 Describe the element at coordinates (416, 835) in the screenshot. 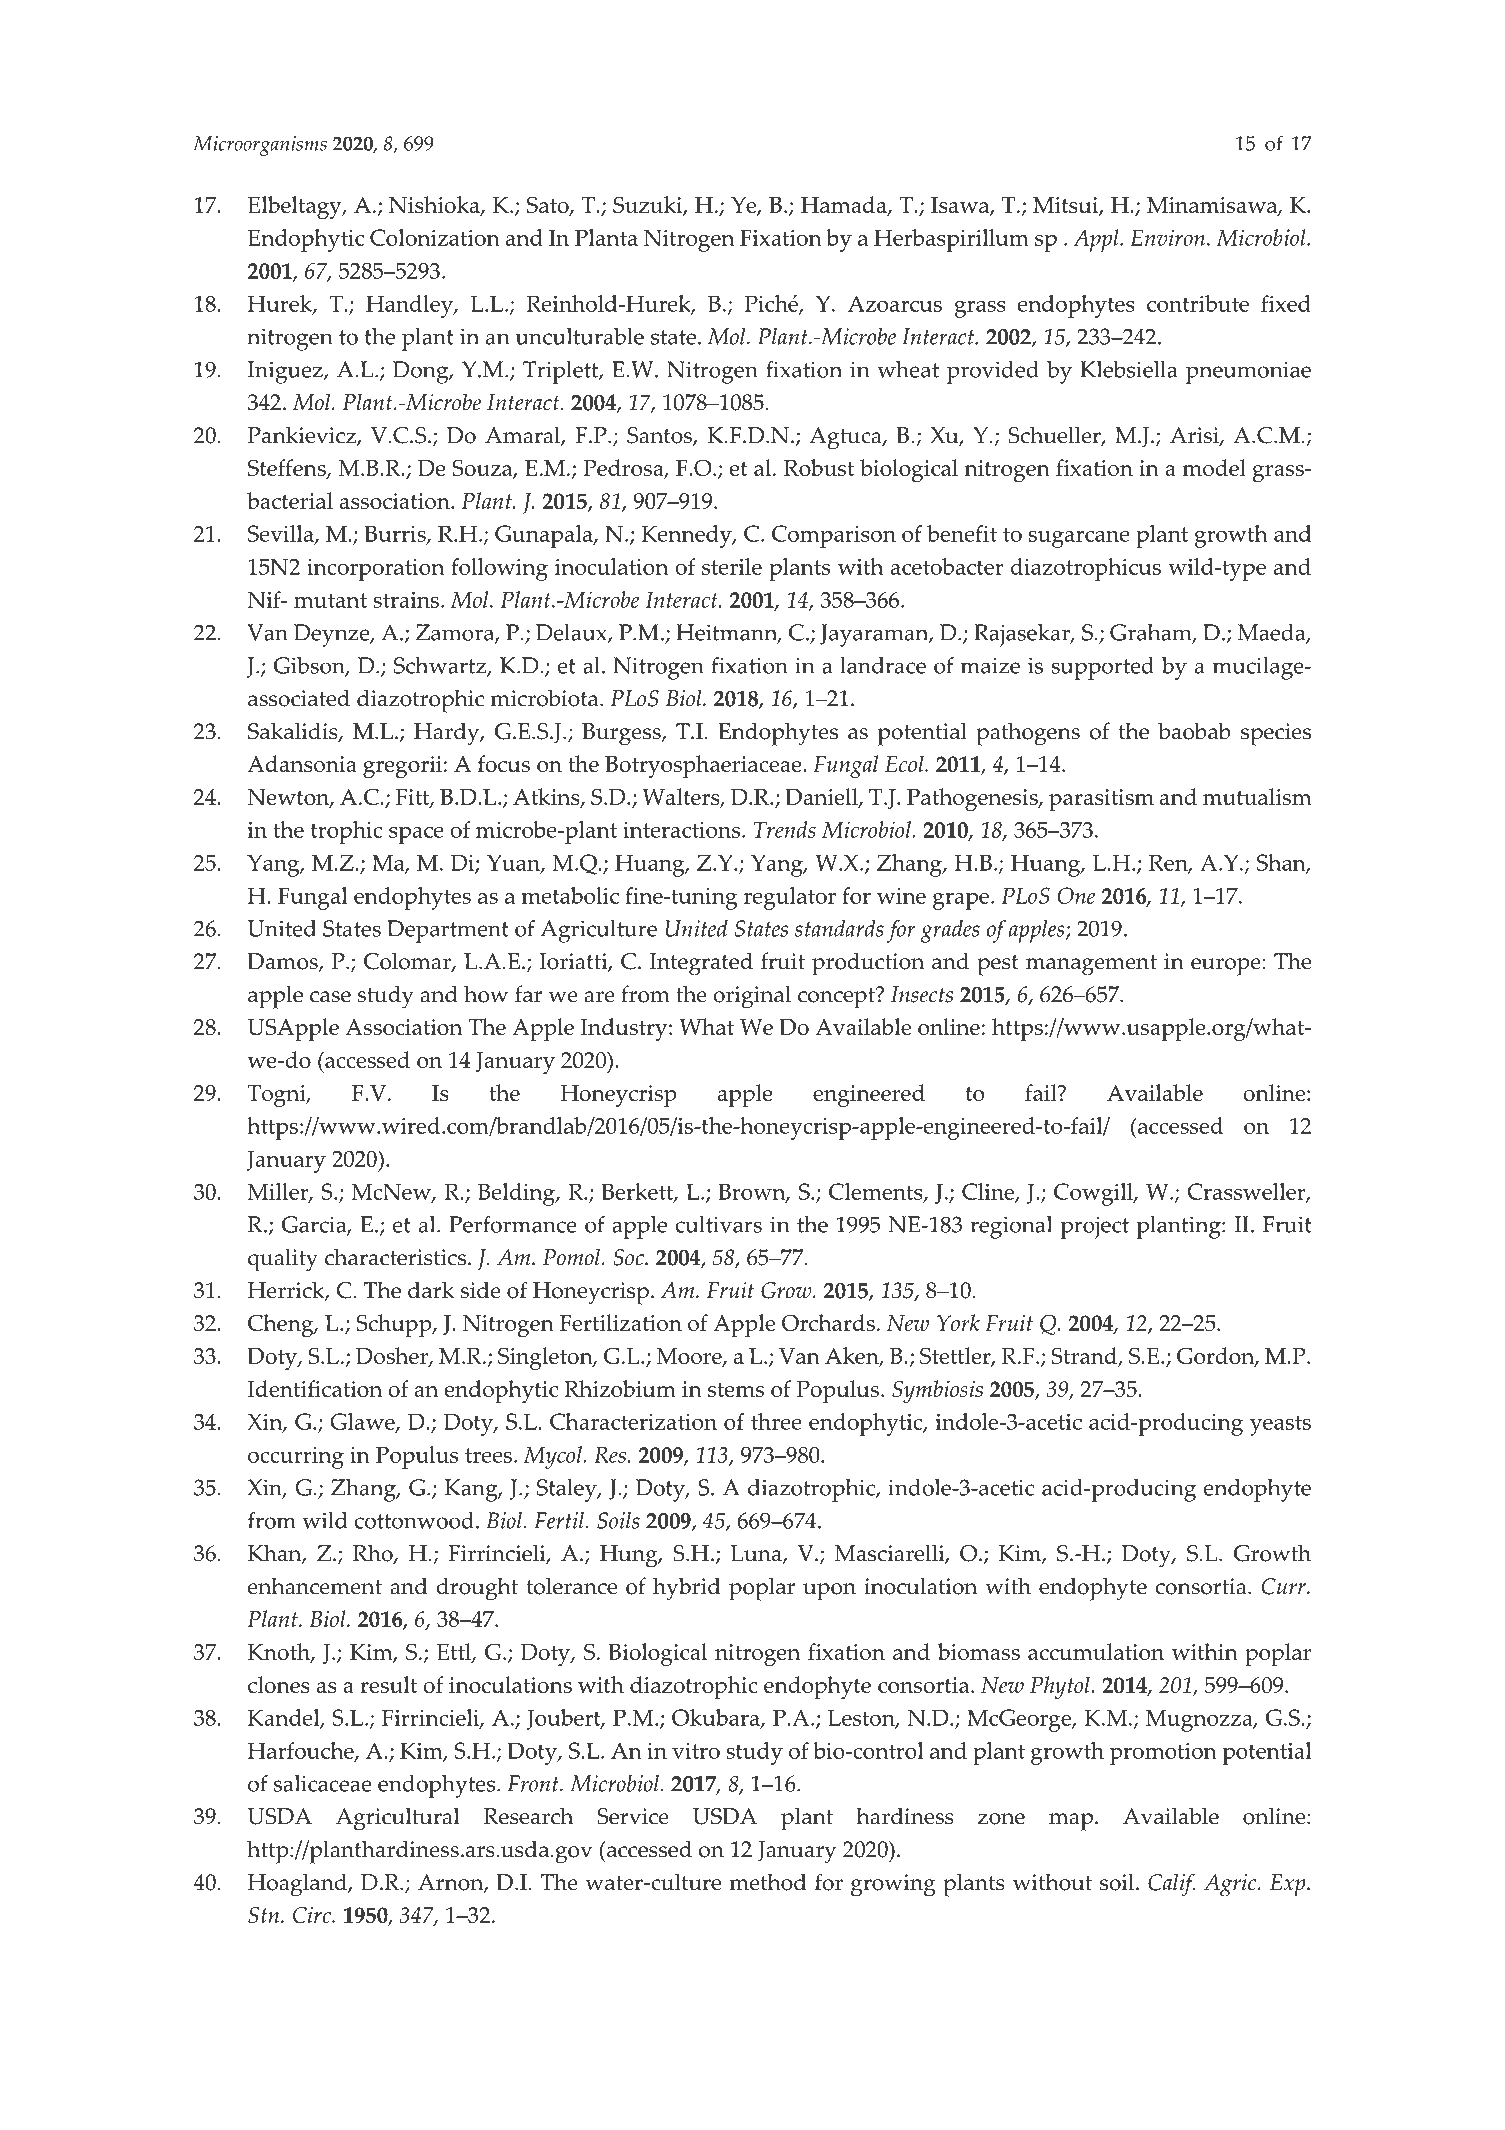

I see `space` at that location.
